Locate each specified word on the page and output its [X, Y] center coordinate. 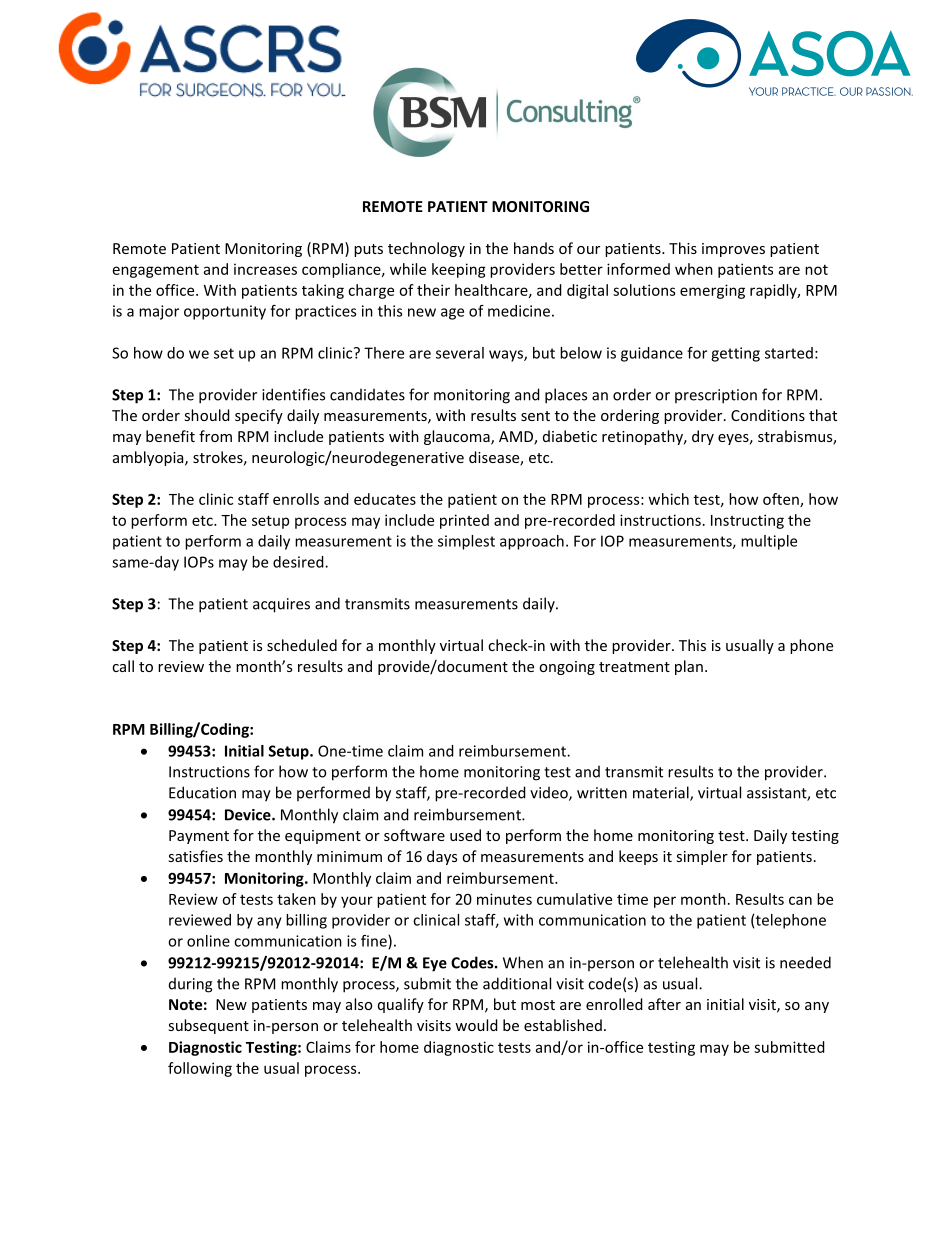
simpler [702, 857]
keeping [459, 270]
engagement [156, 271]
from [215, 436]
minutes [504, 899]
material [662, 793]
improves [733, 250]
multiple [769, 542]
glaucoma [458, 437]
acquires [281, 605]
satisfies [196, 856]
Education [202, 792]
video [550, 793]
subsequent [209, 1026]
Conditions [768, 415]
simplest [466, 542]
